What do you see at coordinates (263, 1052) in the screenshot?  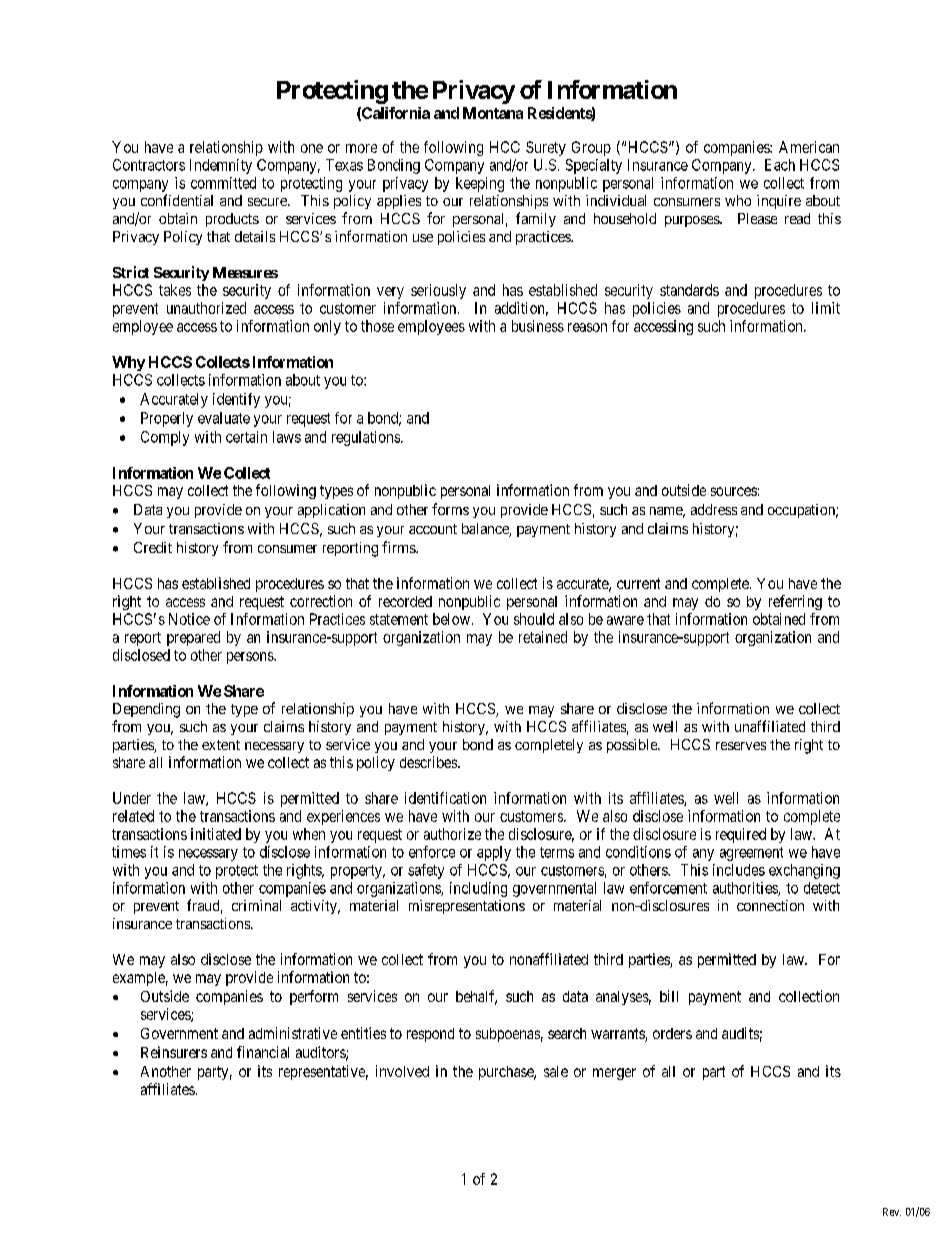 I see `financial` at bounding box center [263, 1052].
